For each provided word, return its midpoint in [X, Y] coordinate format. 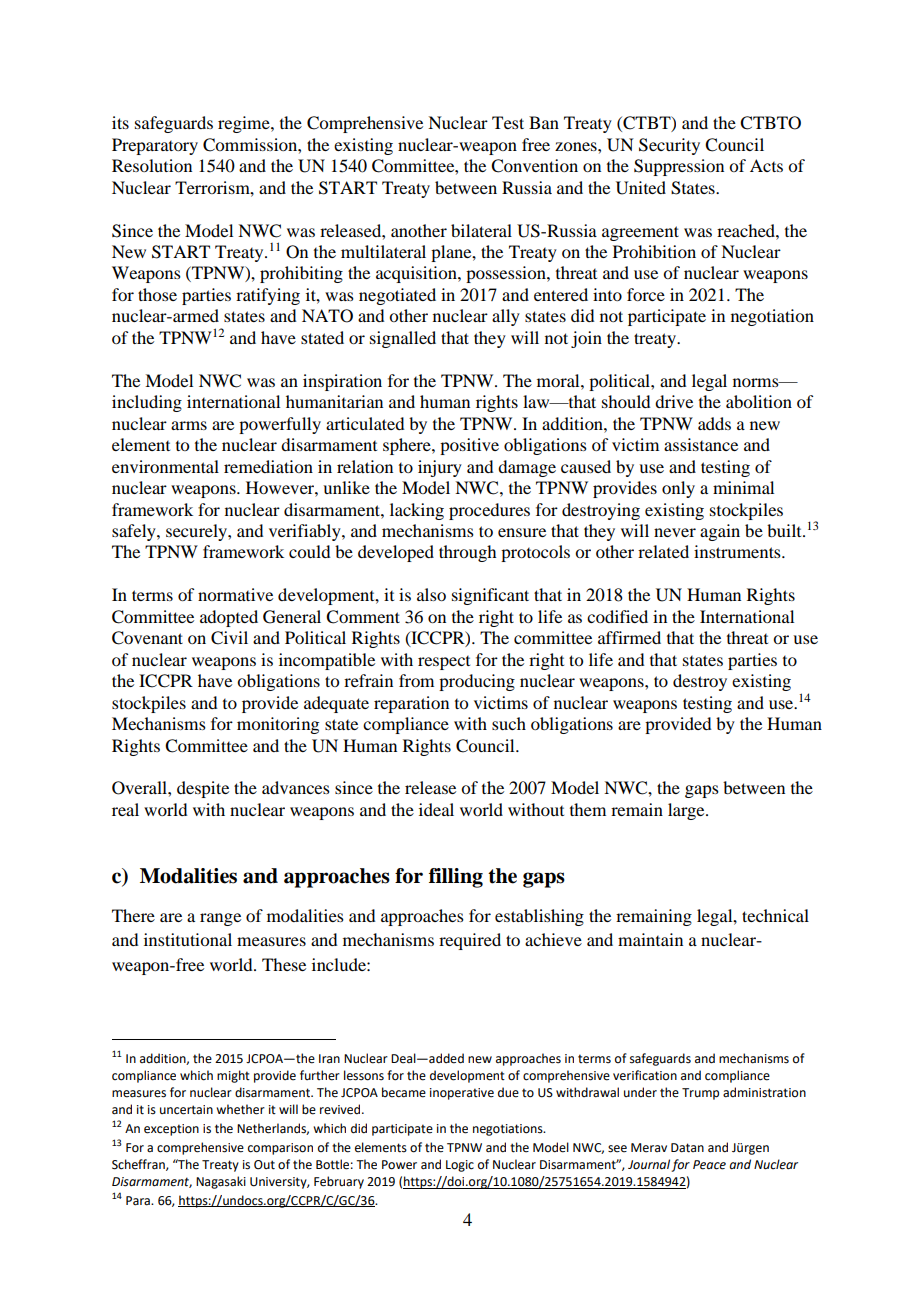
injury [440, 468]
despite [203, 789]
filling [456, 878]
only [678, 489]
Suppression [679, 167]
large [687, 811]
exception [171, 1130]
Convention [534, 166]
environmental [165, 466]
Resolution [152, 165]
